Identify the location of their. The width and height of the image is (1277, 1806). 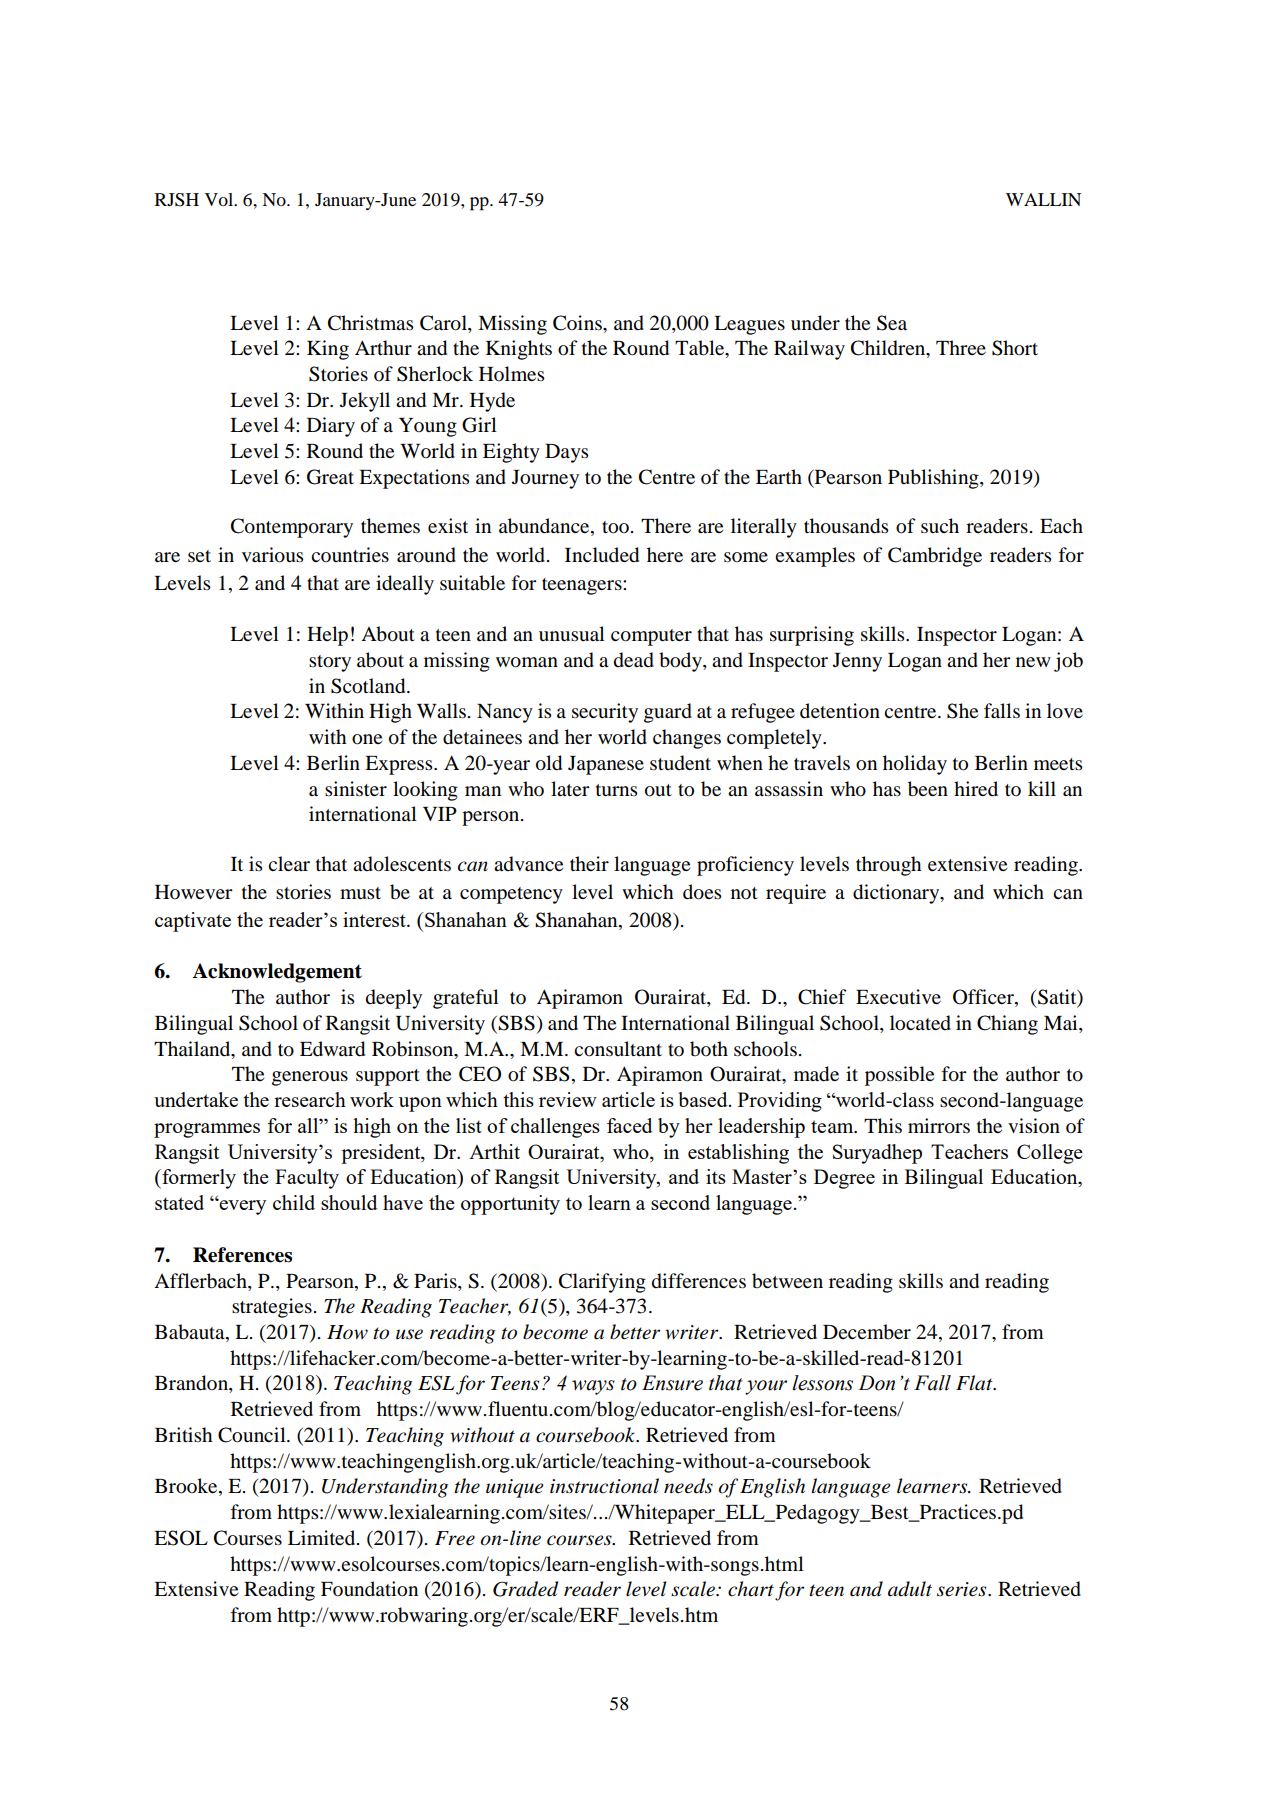
(589, 863).
